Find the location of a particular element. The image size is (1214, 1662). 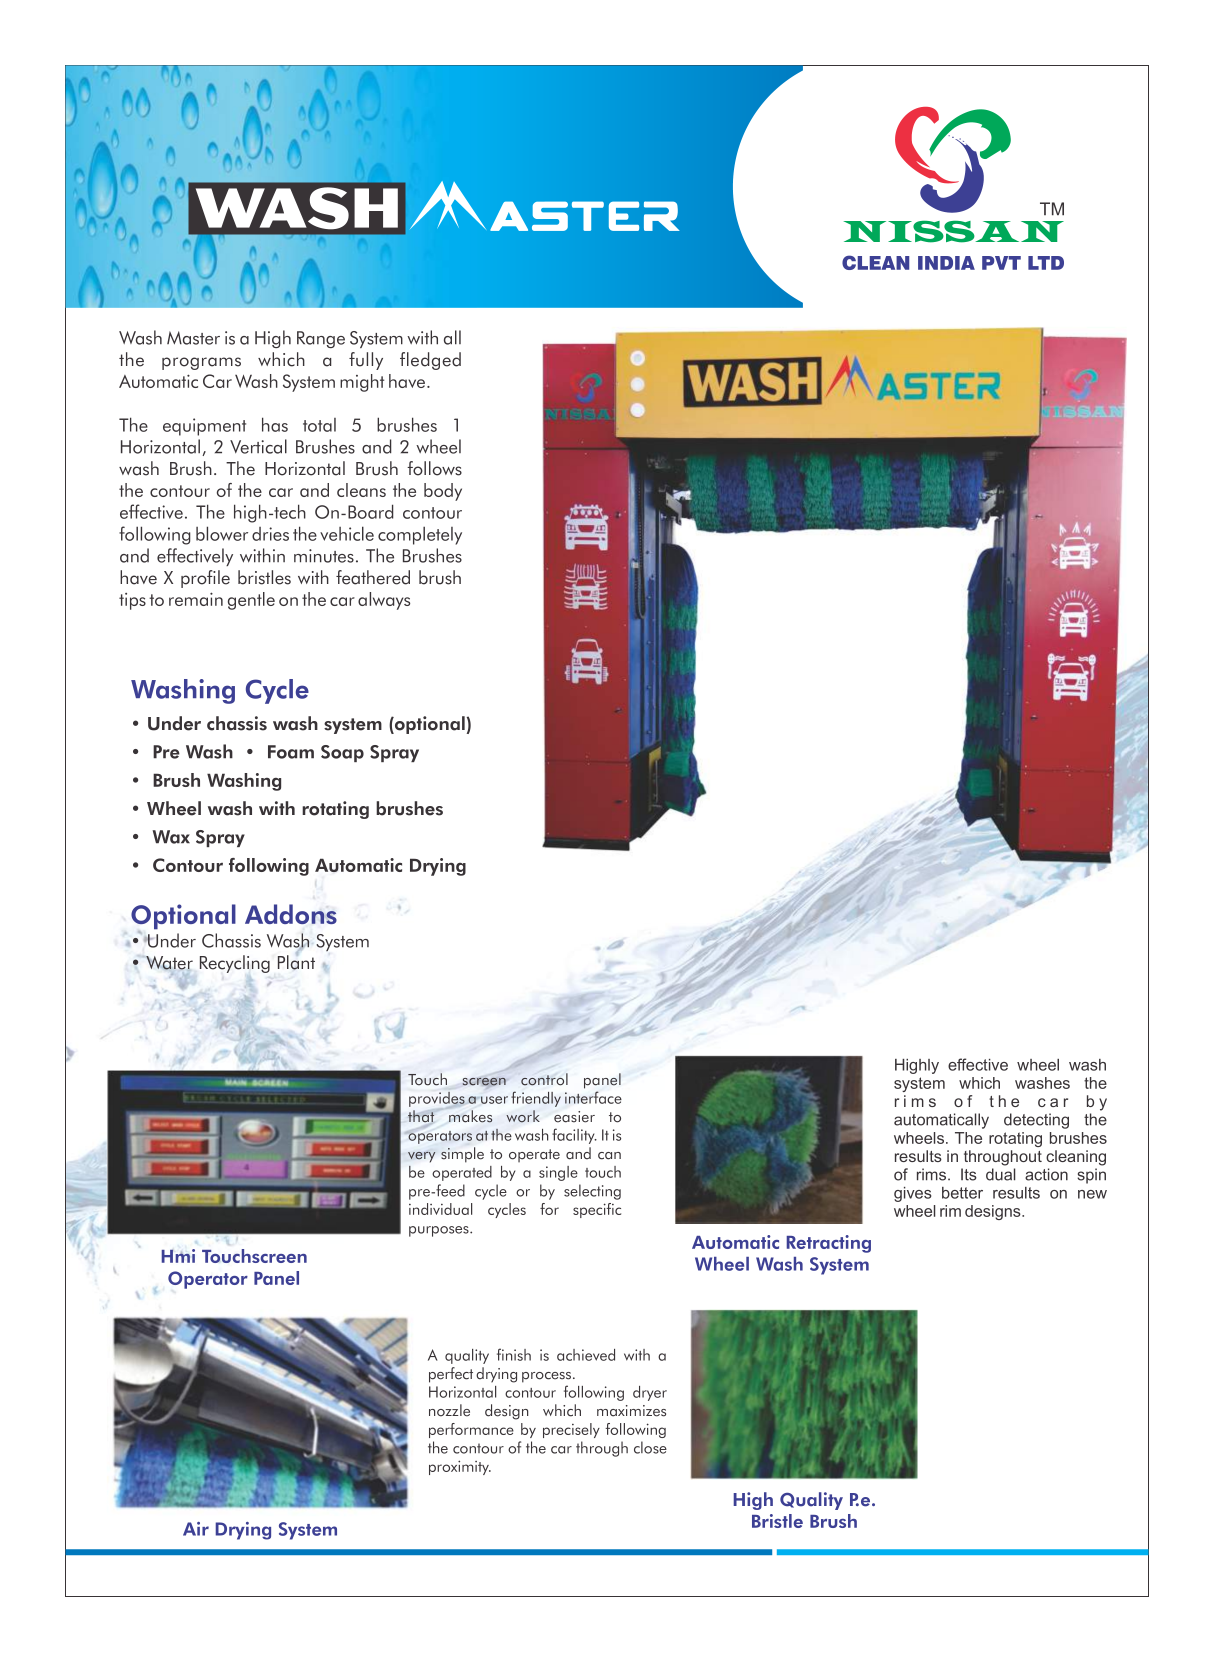

specific is located at coordinates (597, 1210).
